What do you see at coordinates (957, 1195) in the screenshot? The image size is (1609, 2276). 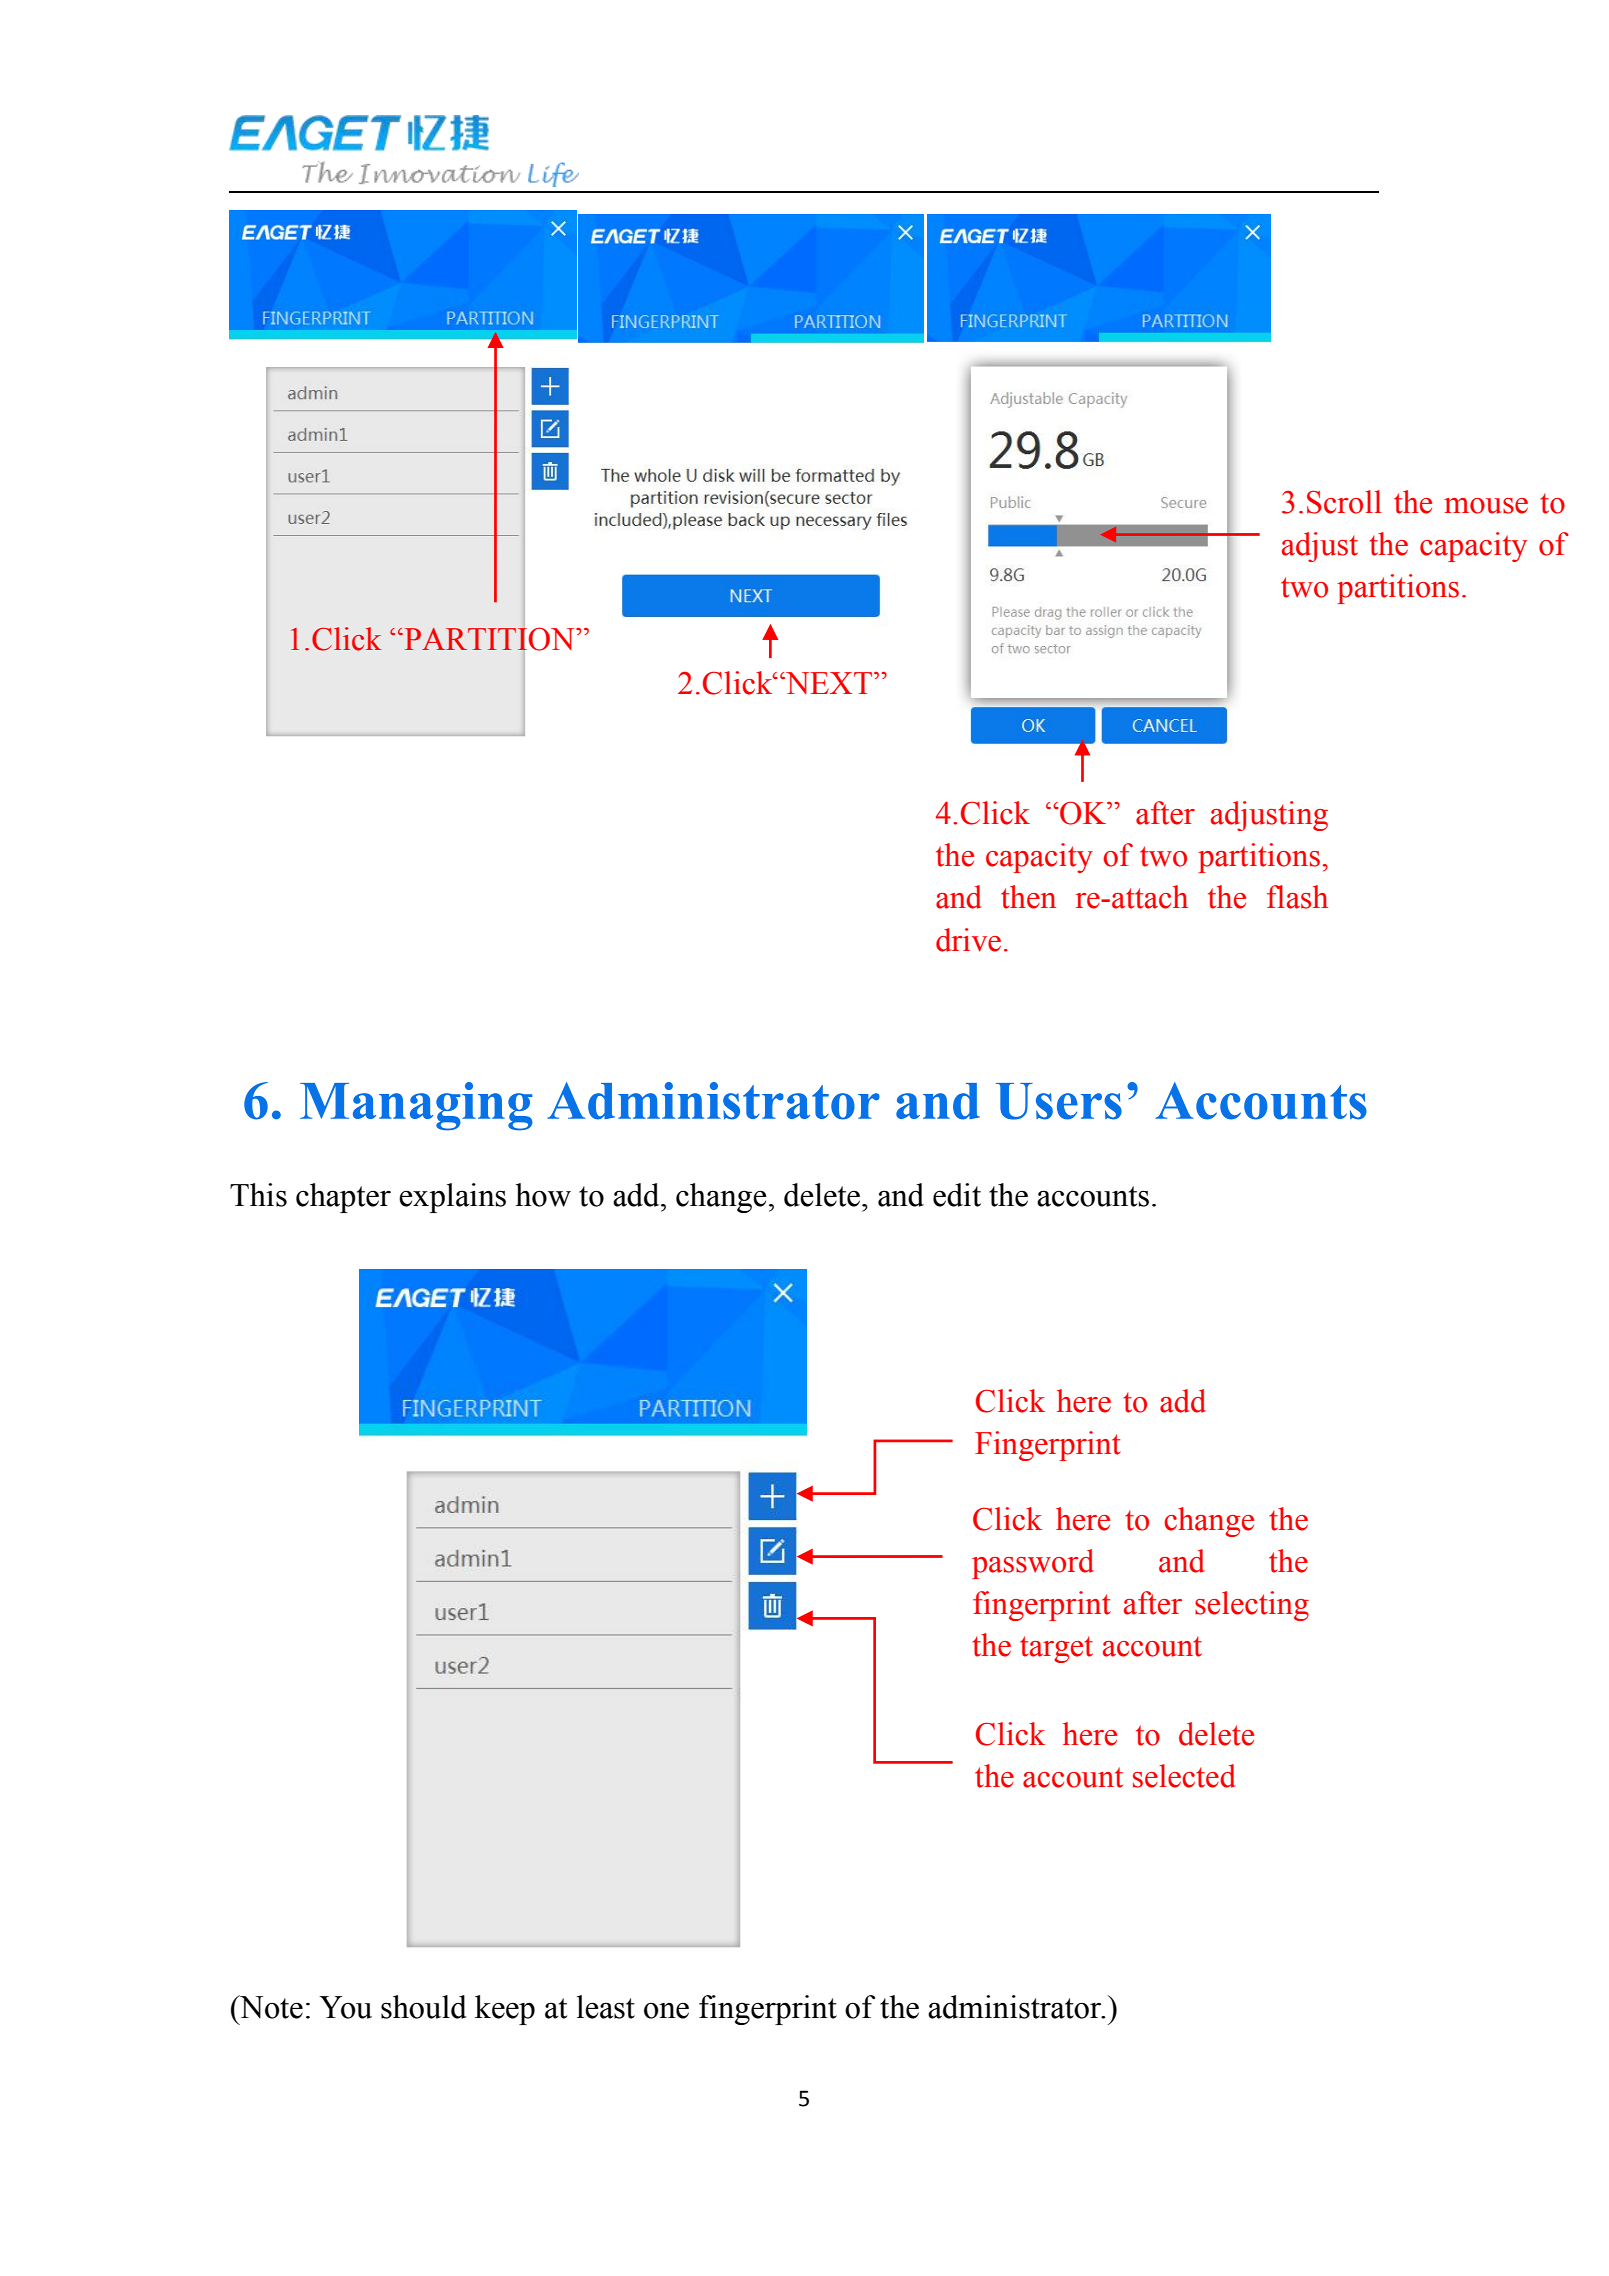 I see `edit` at bounding box center [957, 1195].
